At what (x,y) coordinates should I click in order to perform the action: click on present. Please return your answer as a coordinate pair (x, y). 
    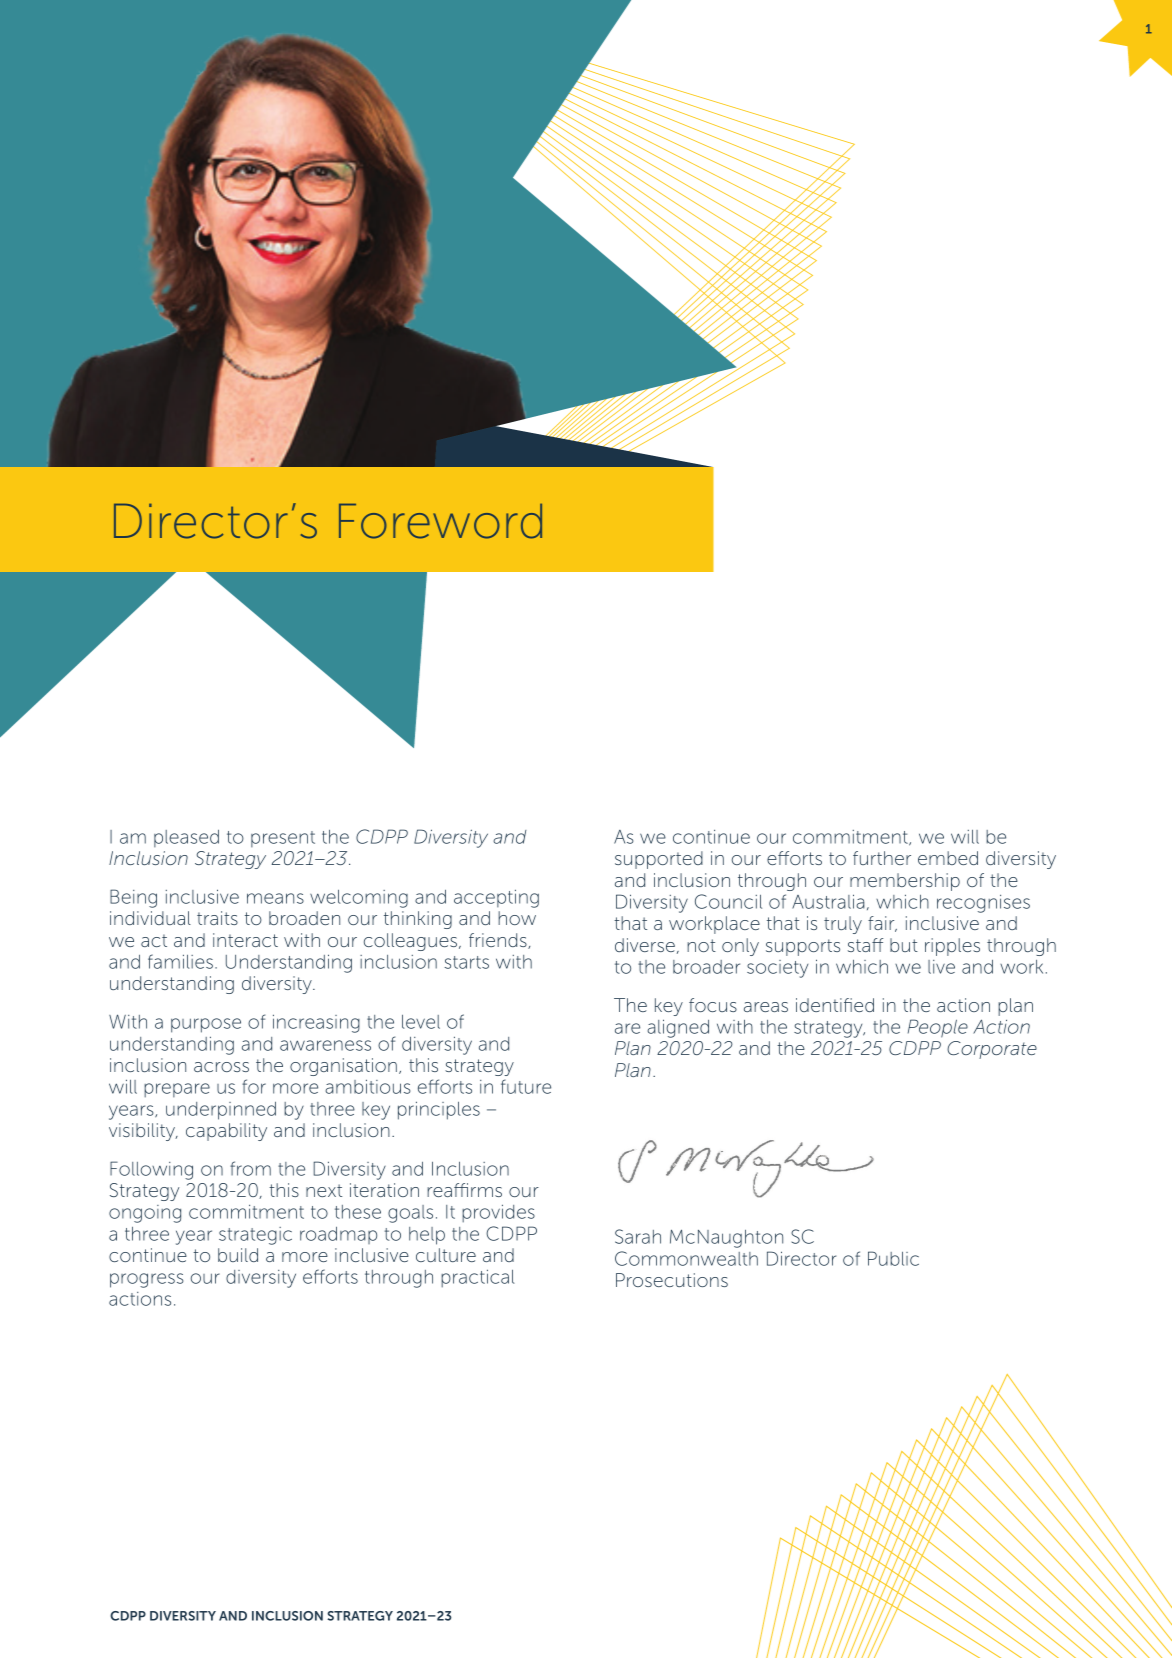
    Looking at the image, I should click on (283, 839).
